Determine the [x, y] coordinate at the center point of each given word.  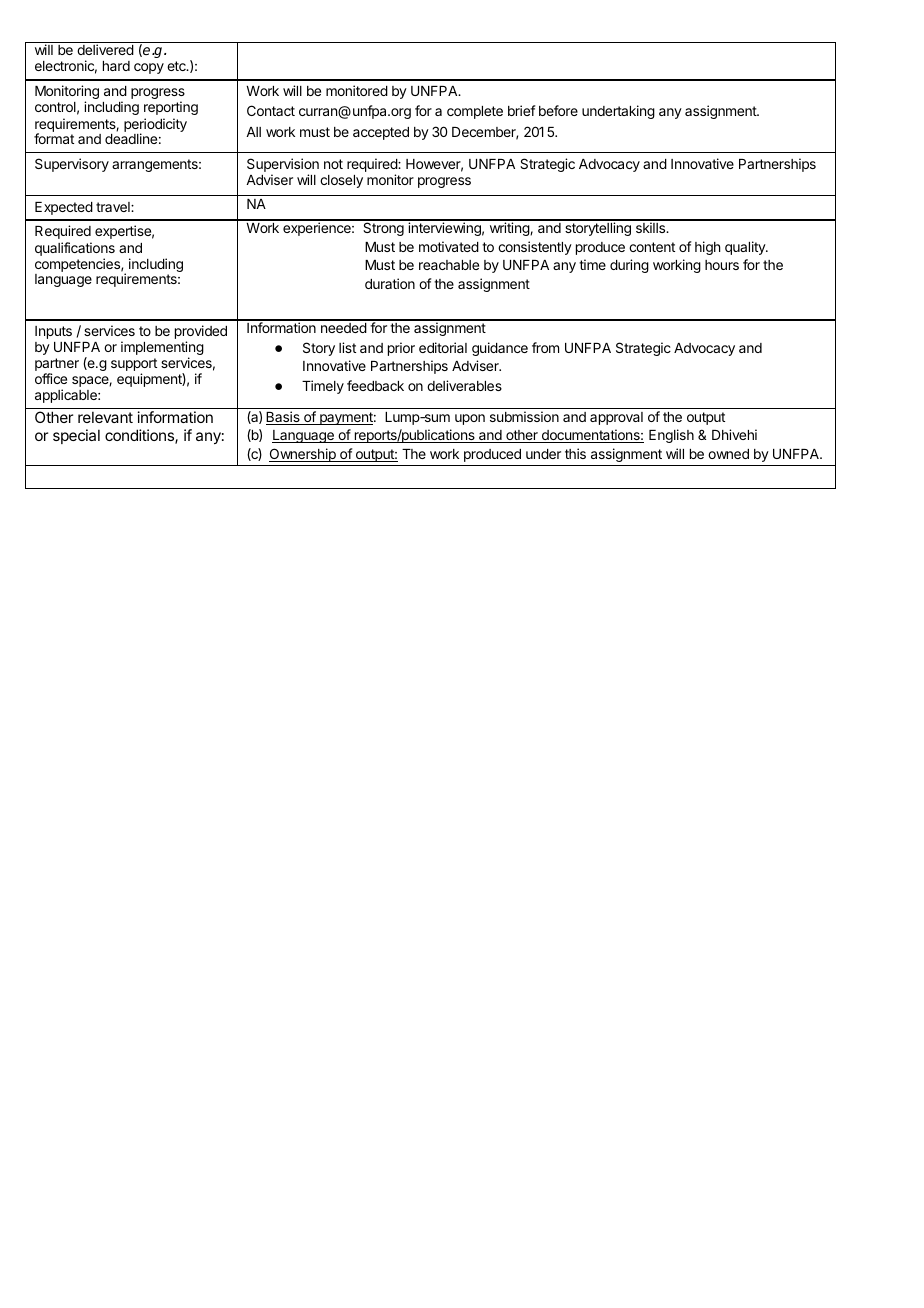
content [652, 247]
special [76, 436]
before [558, 110]
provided [201, 333]
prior [401, 349]
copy [149, 68]
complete [475, 112]
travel [114, 207]
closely [341, 181]
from [545, 347]
